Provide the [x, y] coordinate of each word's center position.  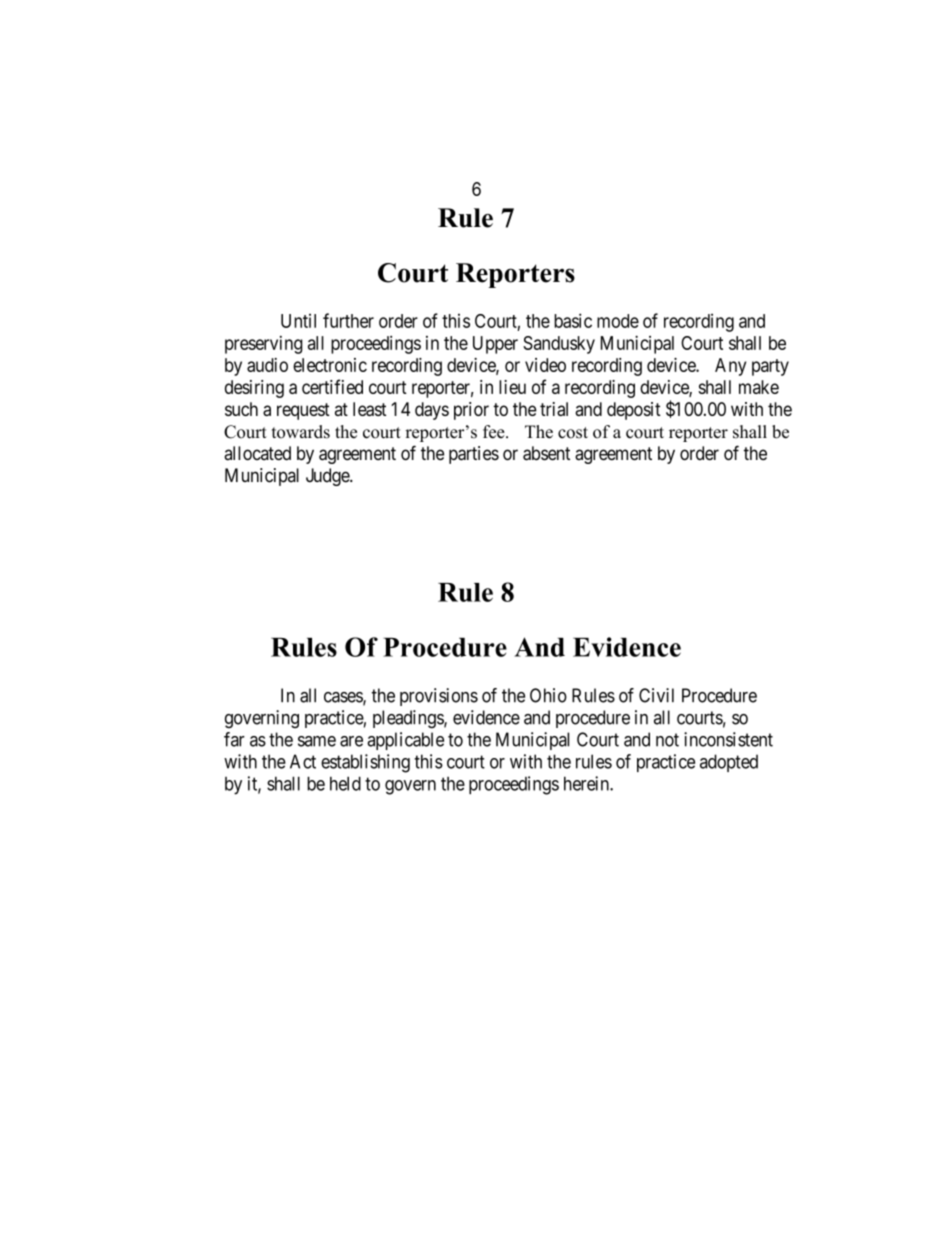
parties [474, 455]
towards [301, 432]
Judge [328, 477]
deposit [634, 411]
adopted [729, 763]
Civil [656, 695]
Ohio [548, 695]
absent [546, 453]
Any [730, 367]
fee [495, 432]
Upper [495, 345]
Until [298, 321]
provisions [439, 697]
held [345, 783]
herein [587, 783]
